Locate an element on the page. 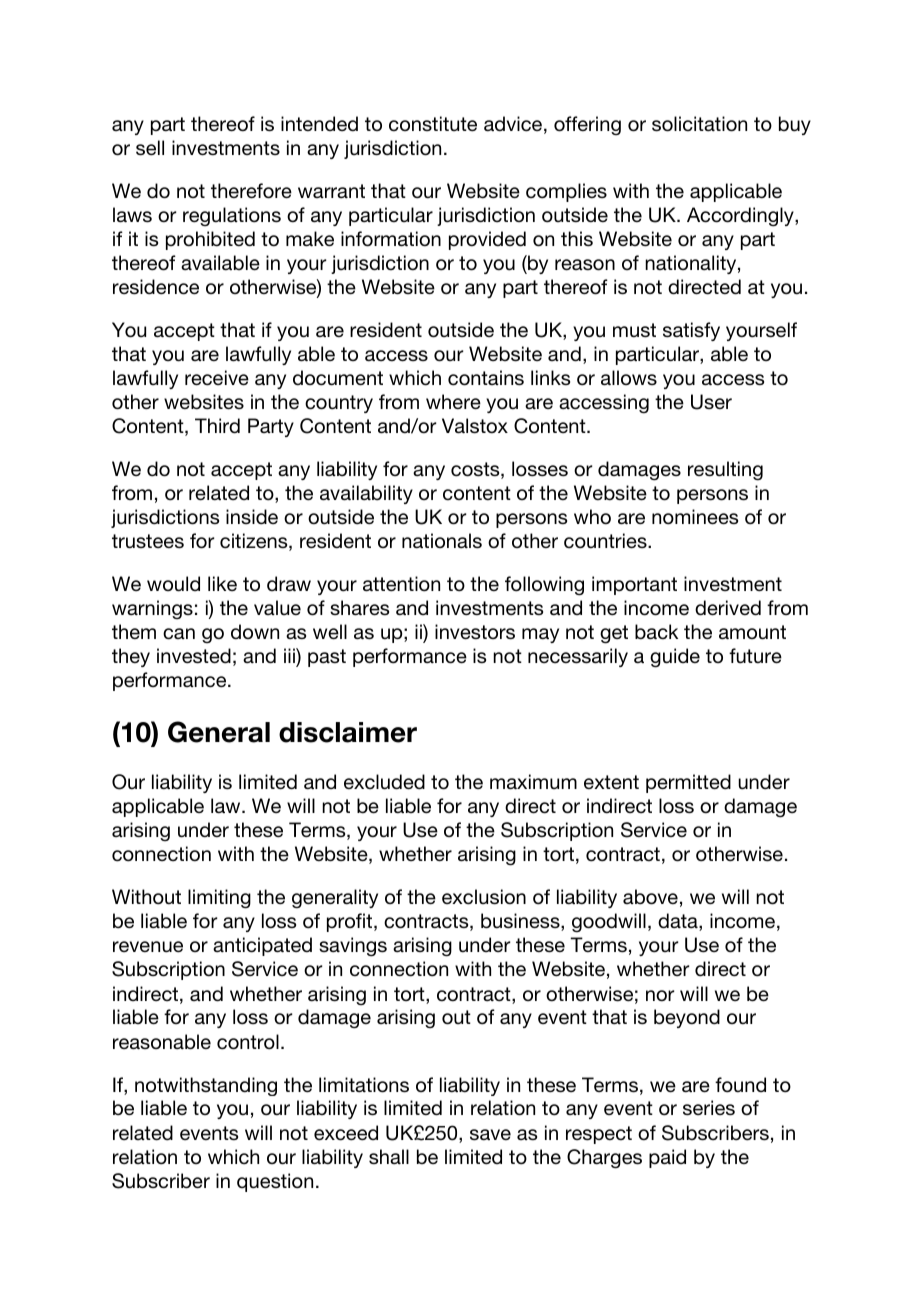 This image has width=924, height=1308. therefore is located at coordinates (251, 191).
